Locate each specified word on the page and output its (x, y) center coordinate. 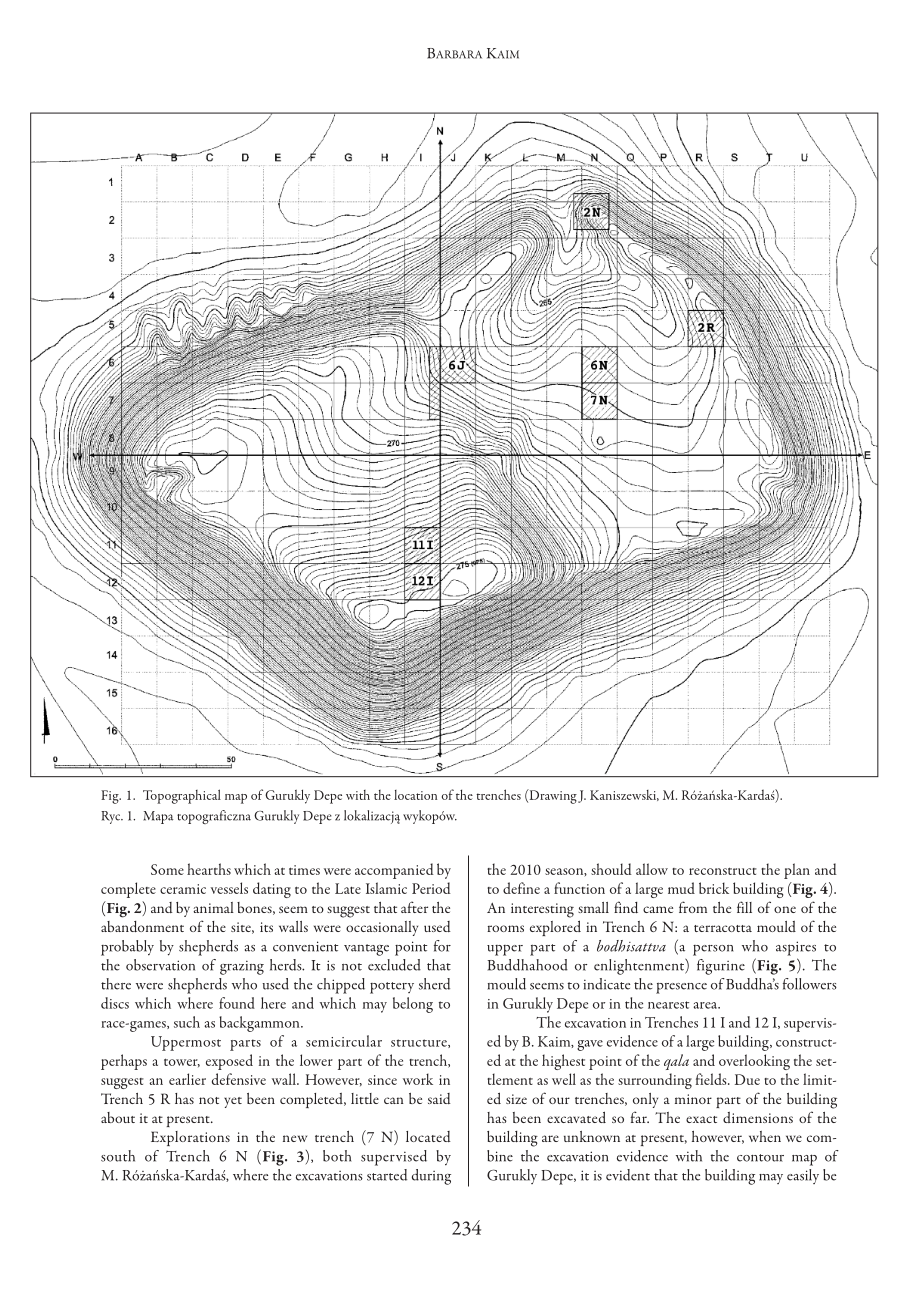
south (118, 1156)
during (431, 1177)
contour (760, 1158)
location (415, 795)
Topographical (182, 796)
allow (652, 869)
